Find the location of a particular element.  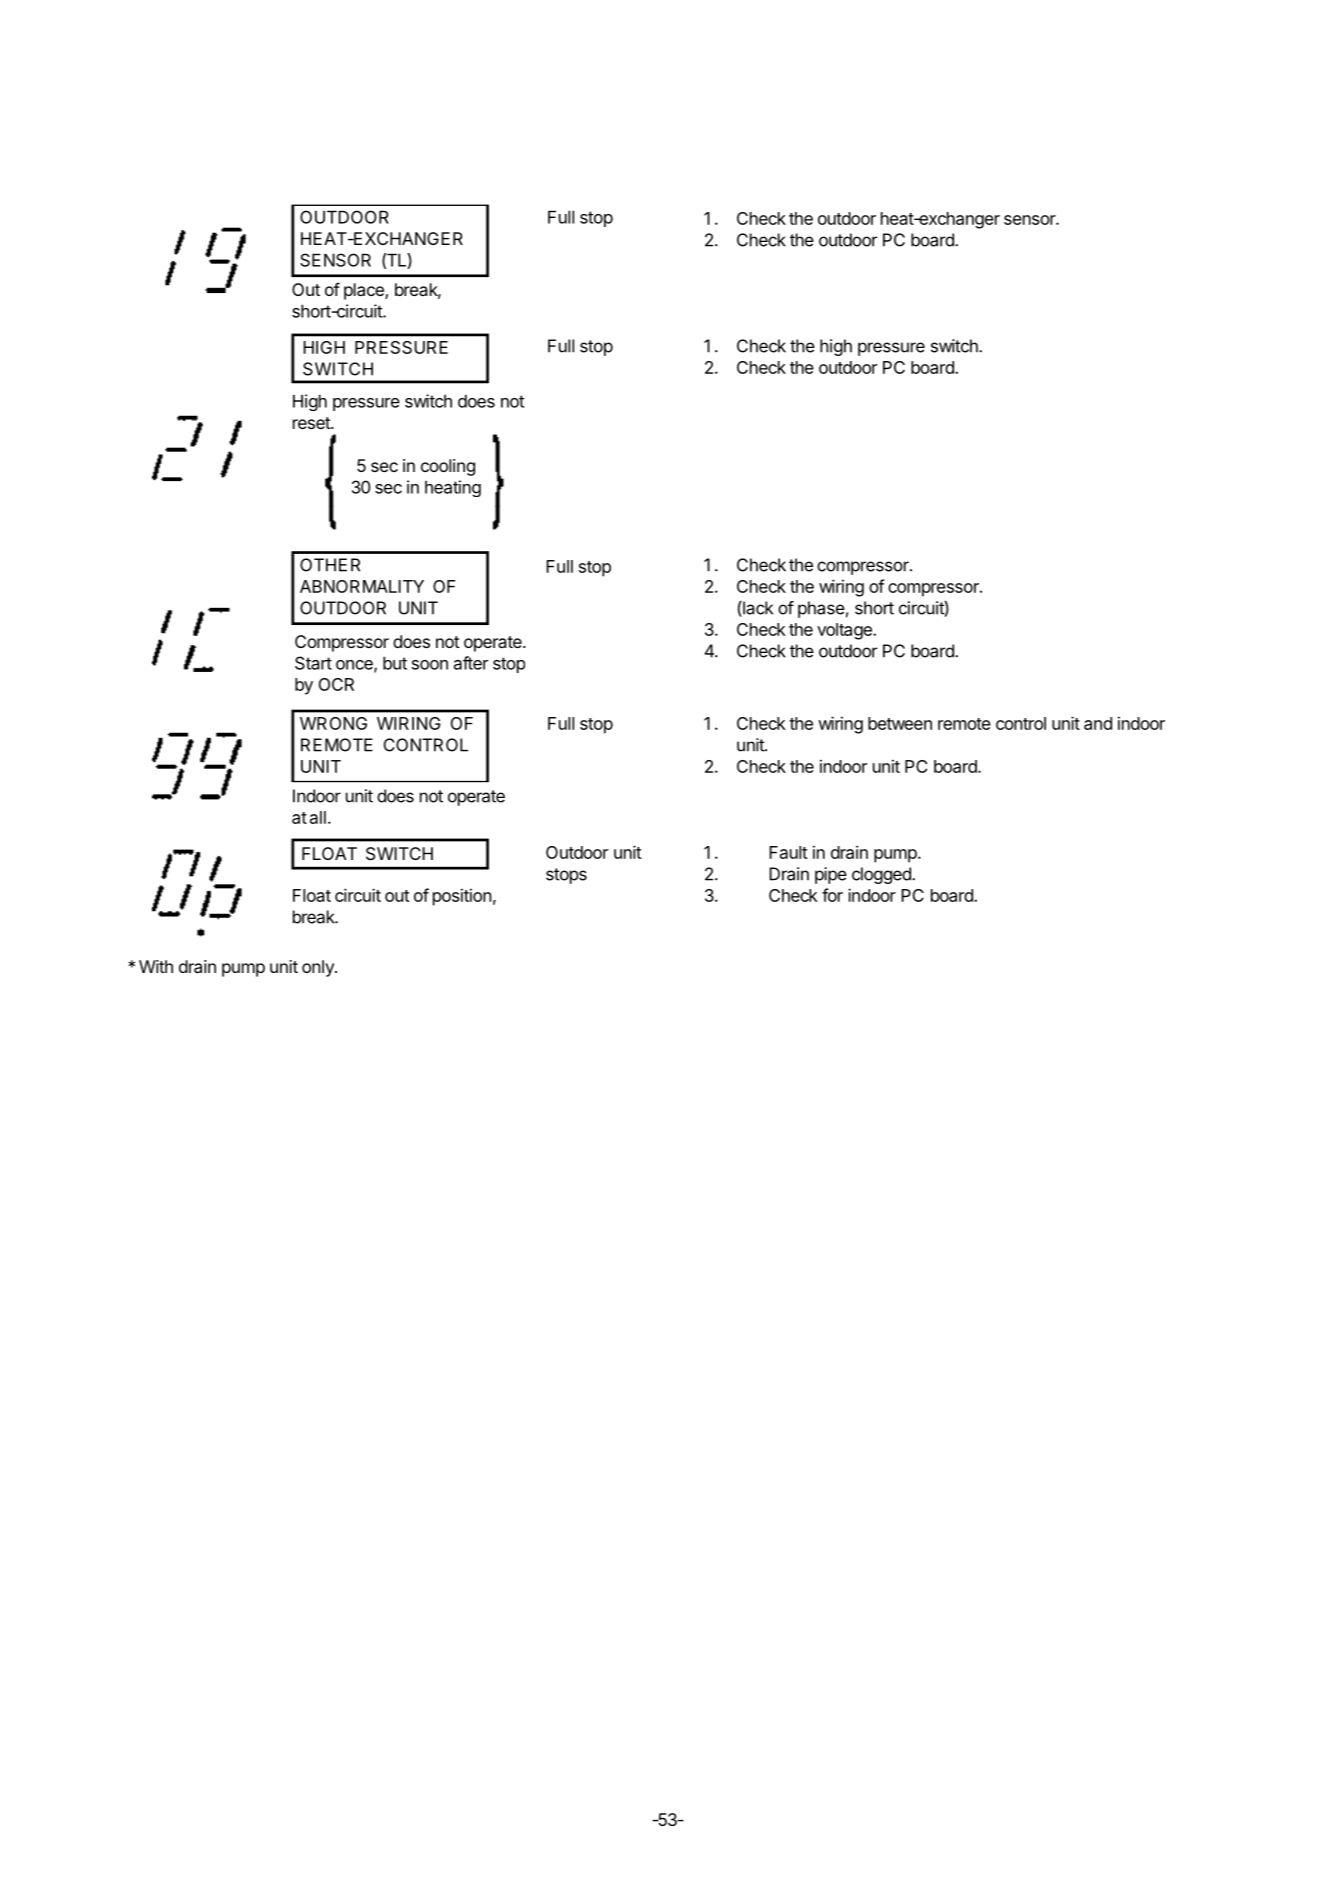

OTHER is located at coordinates (330, 565).
